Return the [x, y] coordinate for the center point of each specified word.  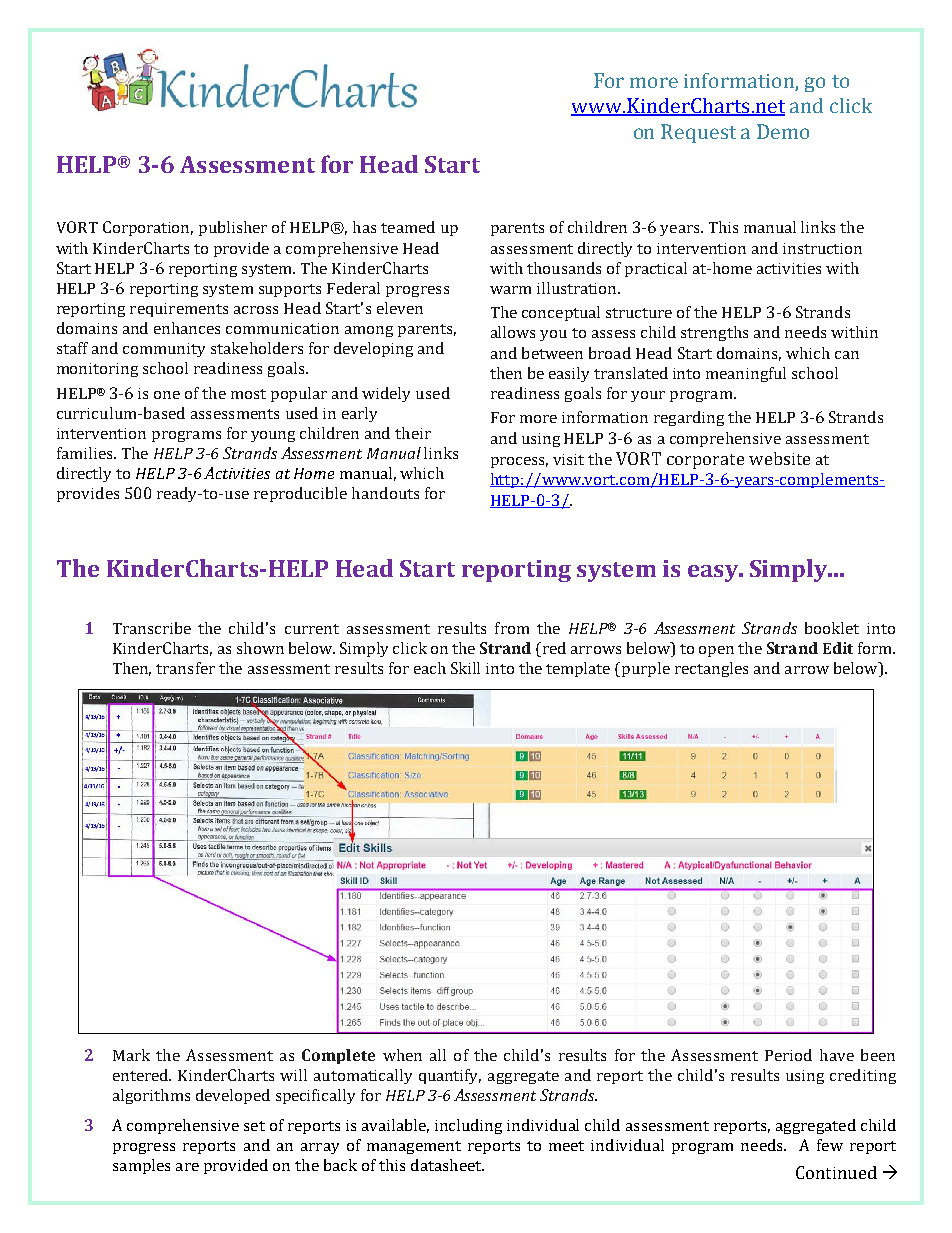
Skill [465, 668]
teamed [408, 227]
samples [141, 1166]
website [779, 458]
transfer [185, 668]
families [86, 453]
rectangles [711, 669]
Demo [783, 131]
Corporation [148, 228]
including [468, 1126]
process [519, 462]
